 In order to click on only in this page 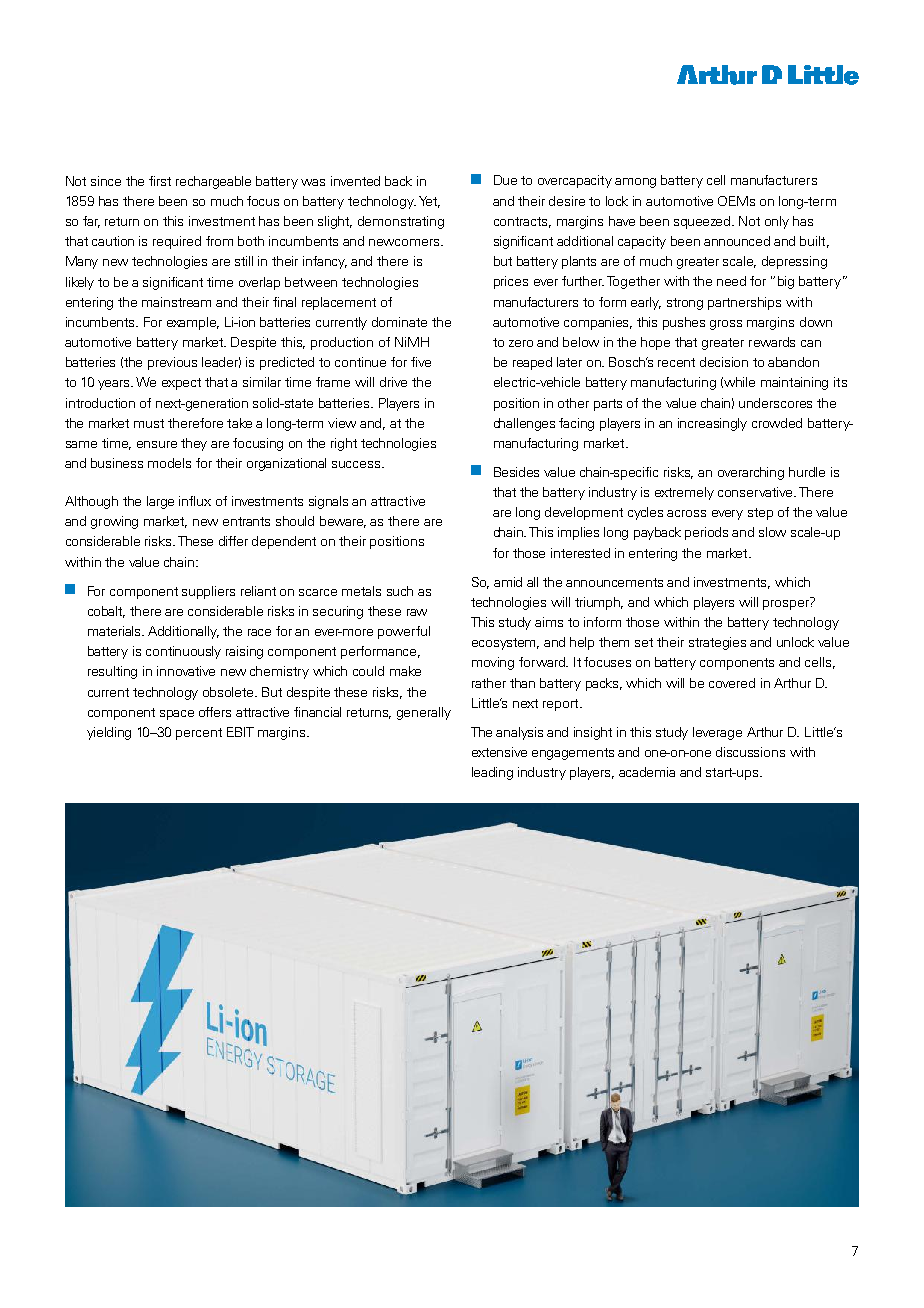, I will do `click(777, 222)`.
